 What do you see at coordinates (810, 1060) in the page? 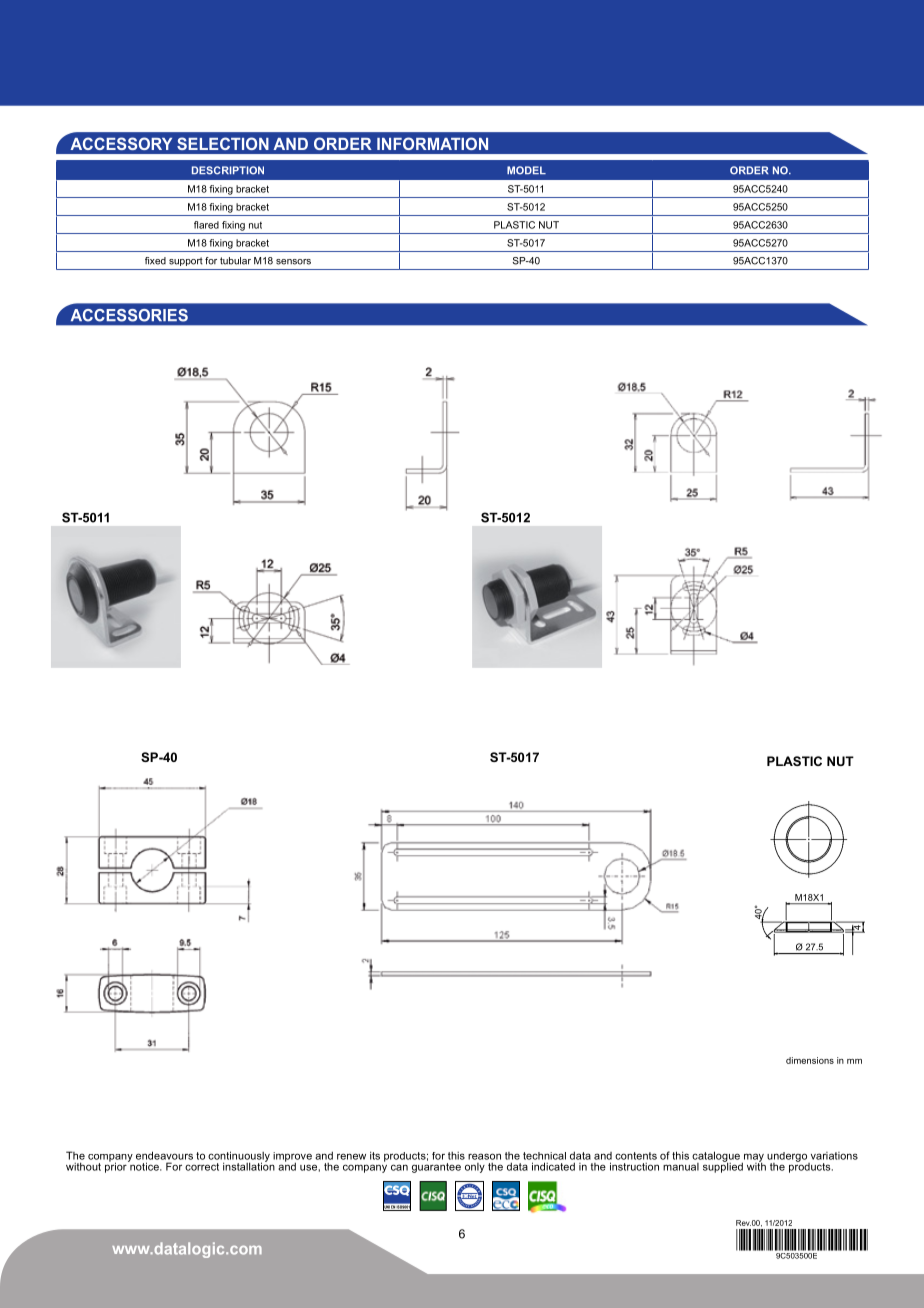
I see `dimensions` at bounding box center [810, 1060].
